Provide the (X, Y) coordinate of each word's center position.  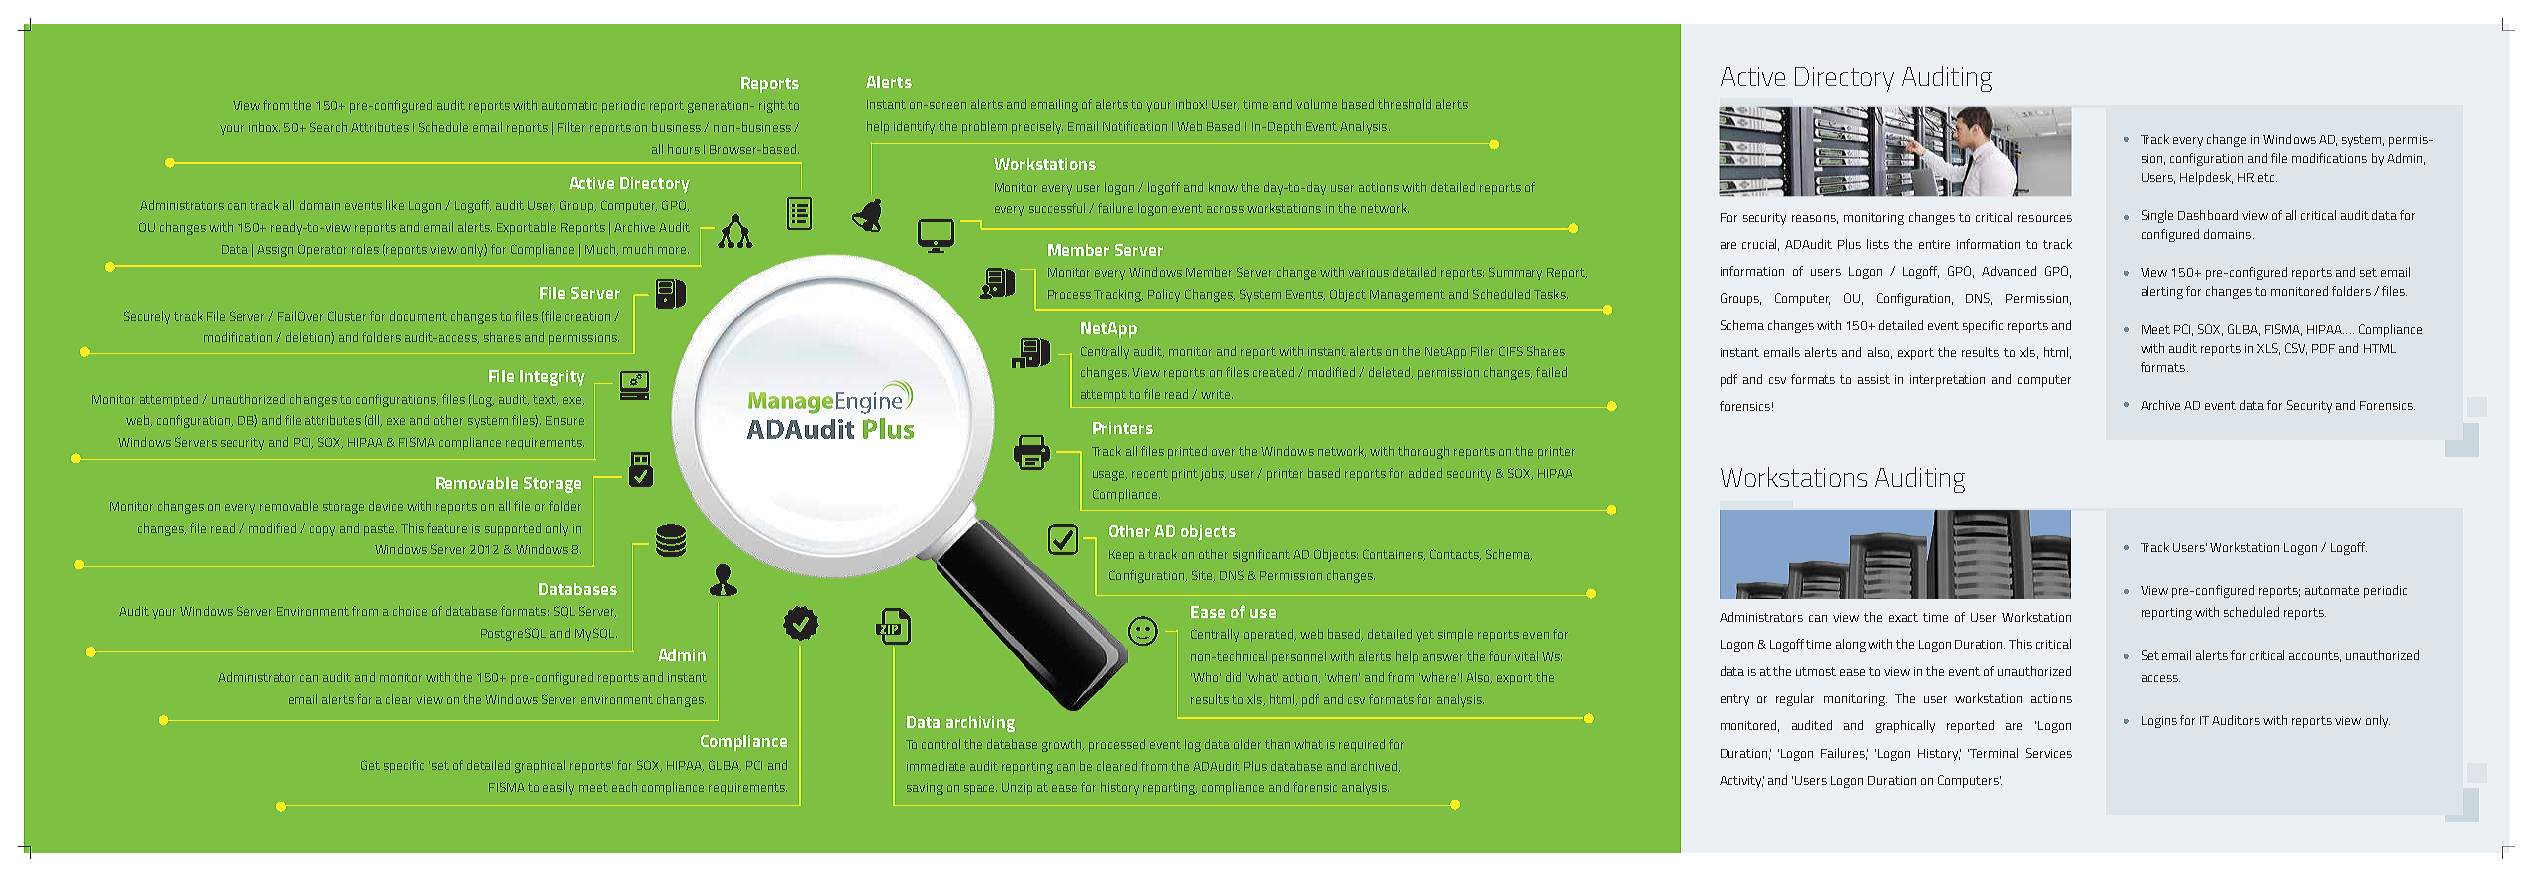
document (418, 316)
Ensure (565, 420)
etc (2267, 177)
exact (1903, 617)
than (1277, 744)
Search (328, 127)
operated (1270, 635)
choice (410, 611)
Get (370, 765)
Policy (1164, 295)
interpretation (1947, 381)
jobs (1213, 474)
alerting (2162, 292)
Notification (1135, 126)
